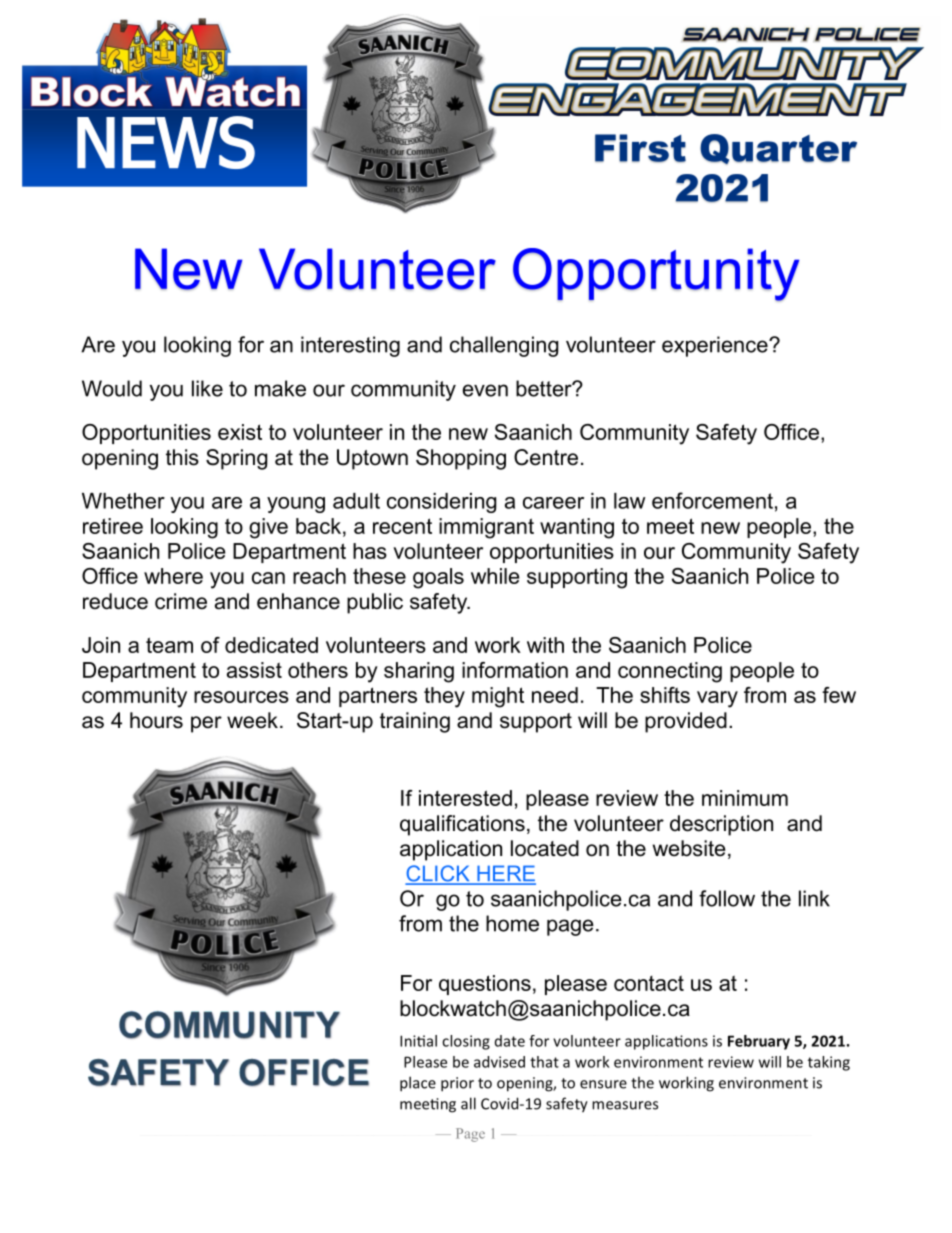 This screenshot has height=1233, width=952. Describe the element at coordinates (457, 1084) in the screenshot. I see `prior` at that location.
